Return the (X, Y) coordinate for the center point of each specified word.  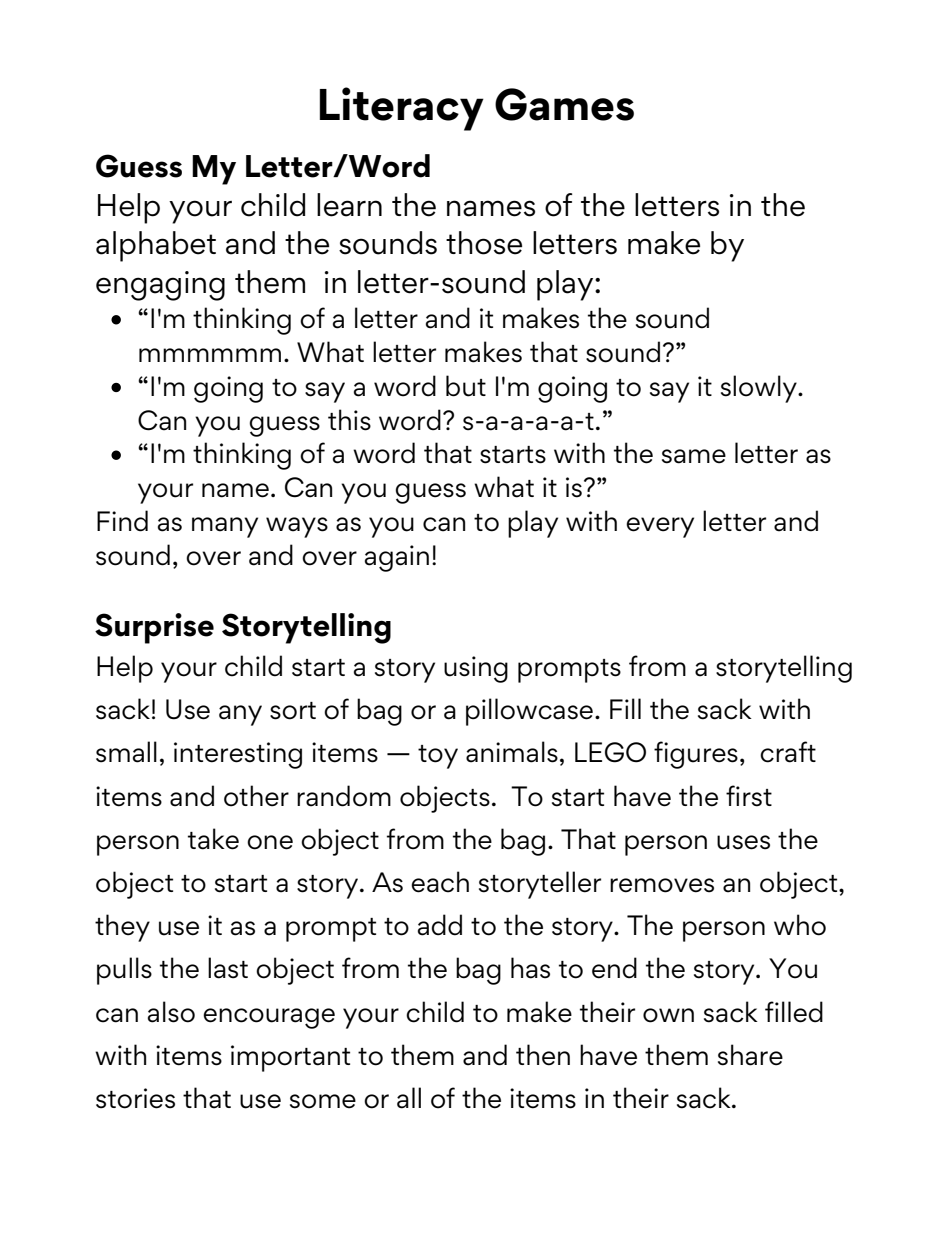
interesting (238, 755)
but (466, 386)
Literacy (402, 109)
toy (438, 757)
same (694, 456)
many (225, 527)
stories (135, 1098)
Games (564, 104)
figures (696, 755)
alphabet (156, 246)
